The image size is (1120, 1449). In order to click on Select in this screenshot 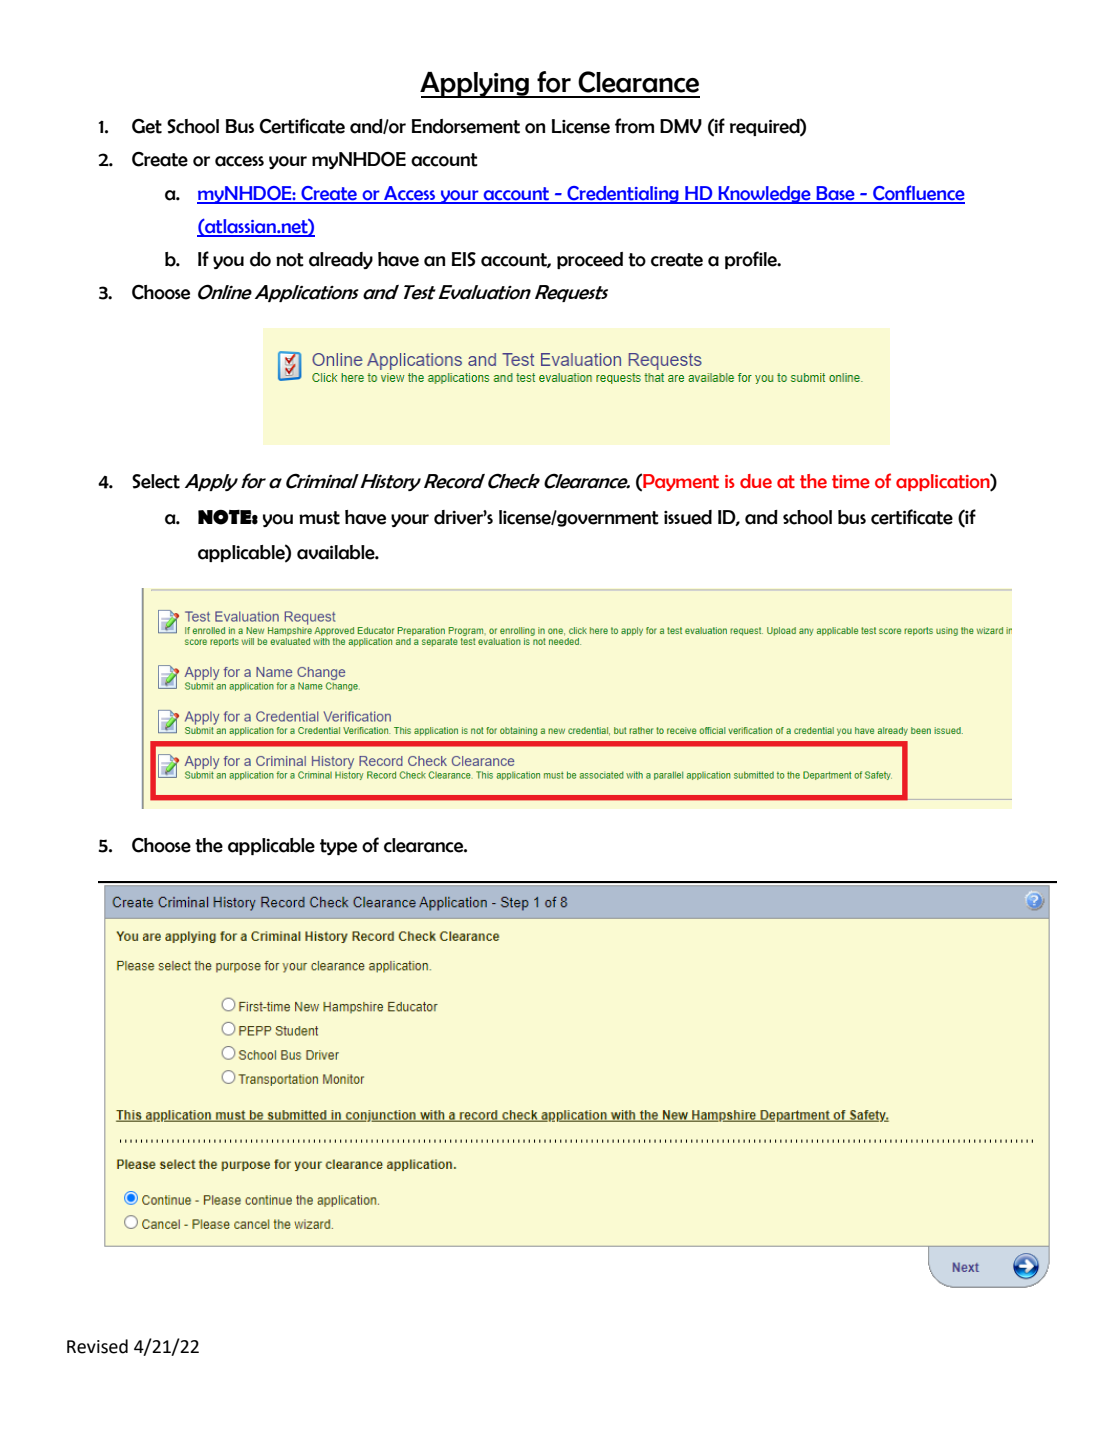, I will do `click(156, 481)`.
